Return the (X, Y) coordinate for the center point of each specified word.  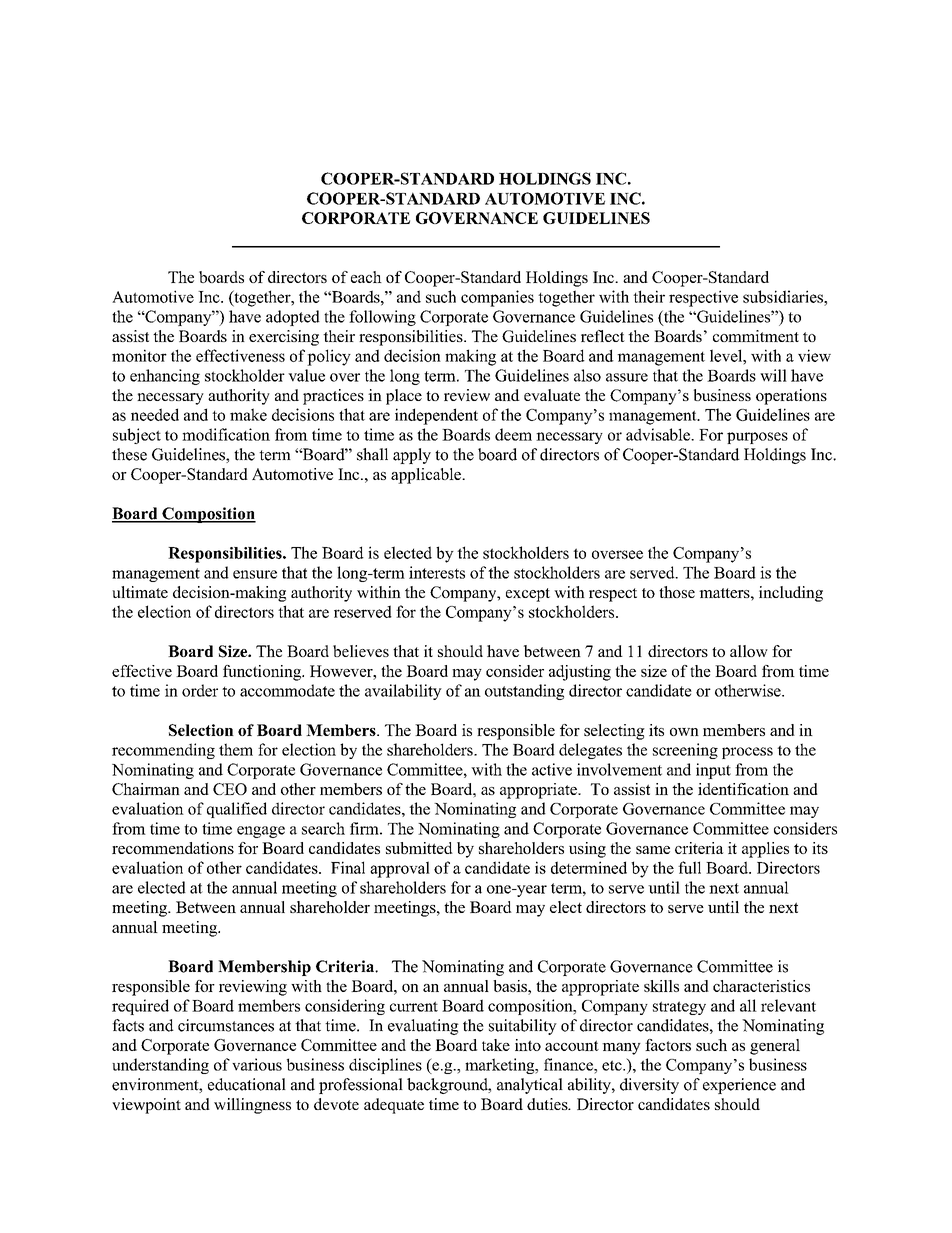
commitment (756, 336)
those (677, 592)
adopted (293, 318)
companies (497, 298)
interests (437, 572)
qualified (237, 810)
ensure (255, 574)
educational (247, 1084)
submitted (419, 848)
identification (743, 789)
